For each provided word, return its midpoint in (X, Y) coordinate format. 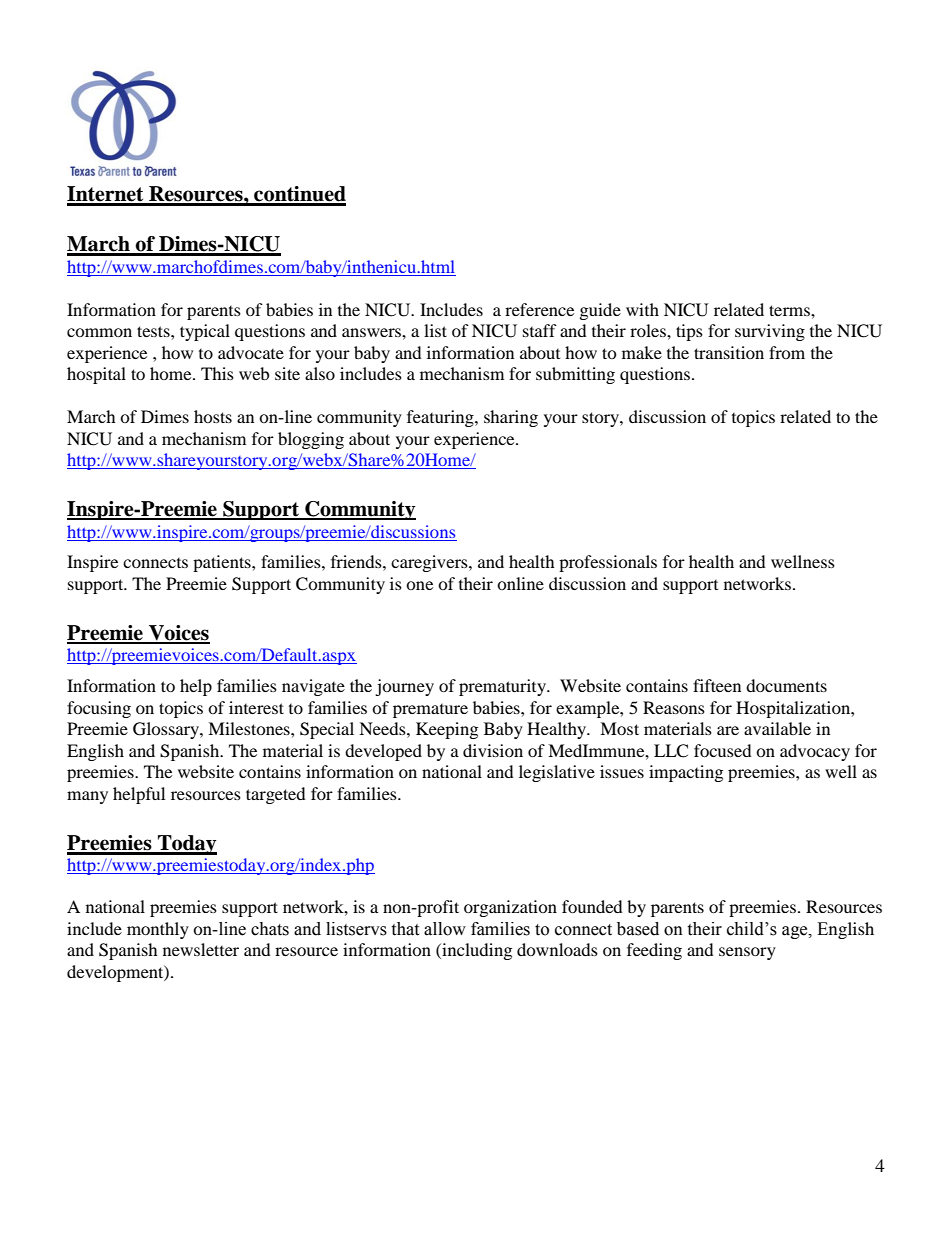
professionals (608, 563)
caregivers (430, 563)
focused (723, 750)
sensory (747, 953)
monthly (158, 930)
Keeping (447, 730)
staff (540, 330)
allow (445, 929)
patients (223, 563)
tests (154, 331)
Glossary (167, 730)
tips (689, 332)
